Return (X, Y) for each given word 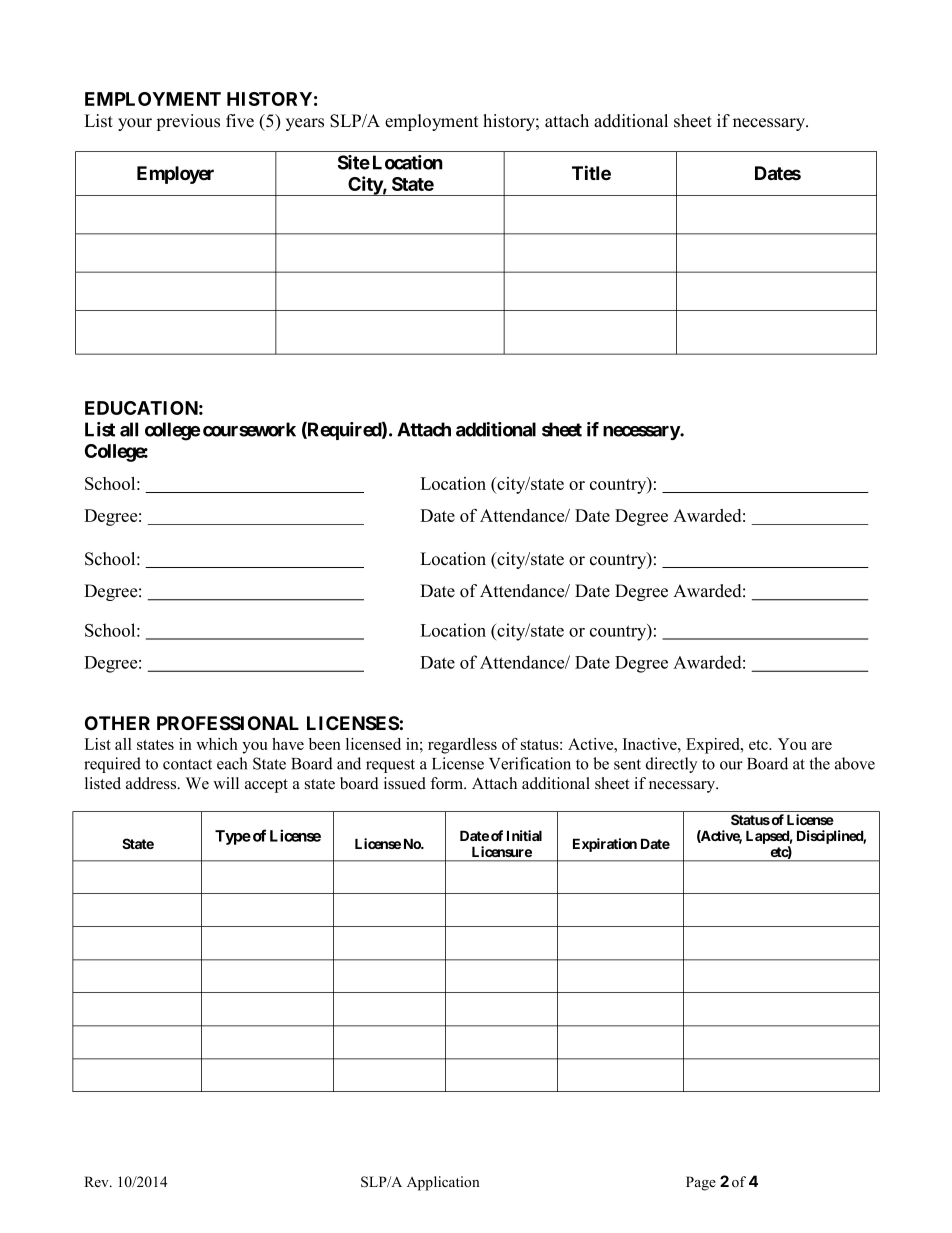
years (305, 124)
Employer (175, 175)
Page (701, 1183)
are (822, 746)
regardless (462, 746)
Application (443, 1183)
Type (233, 837)
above (855, 763)
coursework (249, 429)
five (240, 121)
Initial (524, 835)
